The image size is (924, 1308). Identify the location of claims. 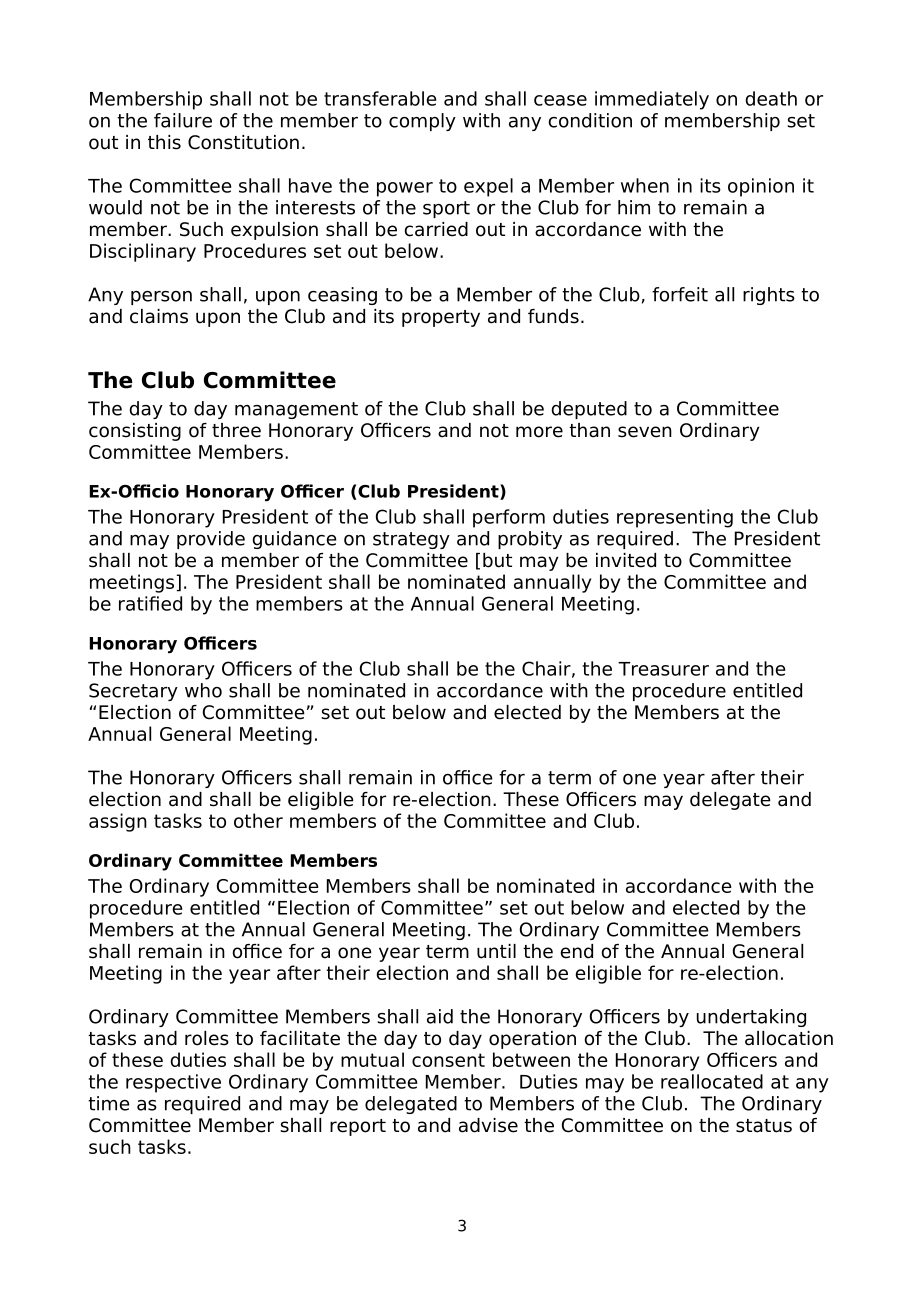
(159, 316).
